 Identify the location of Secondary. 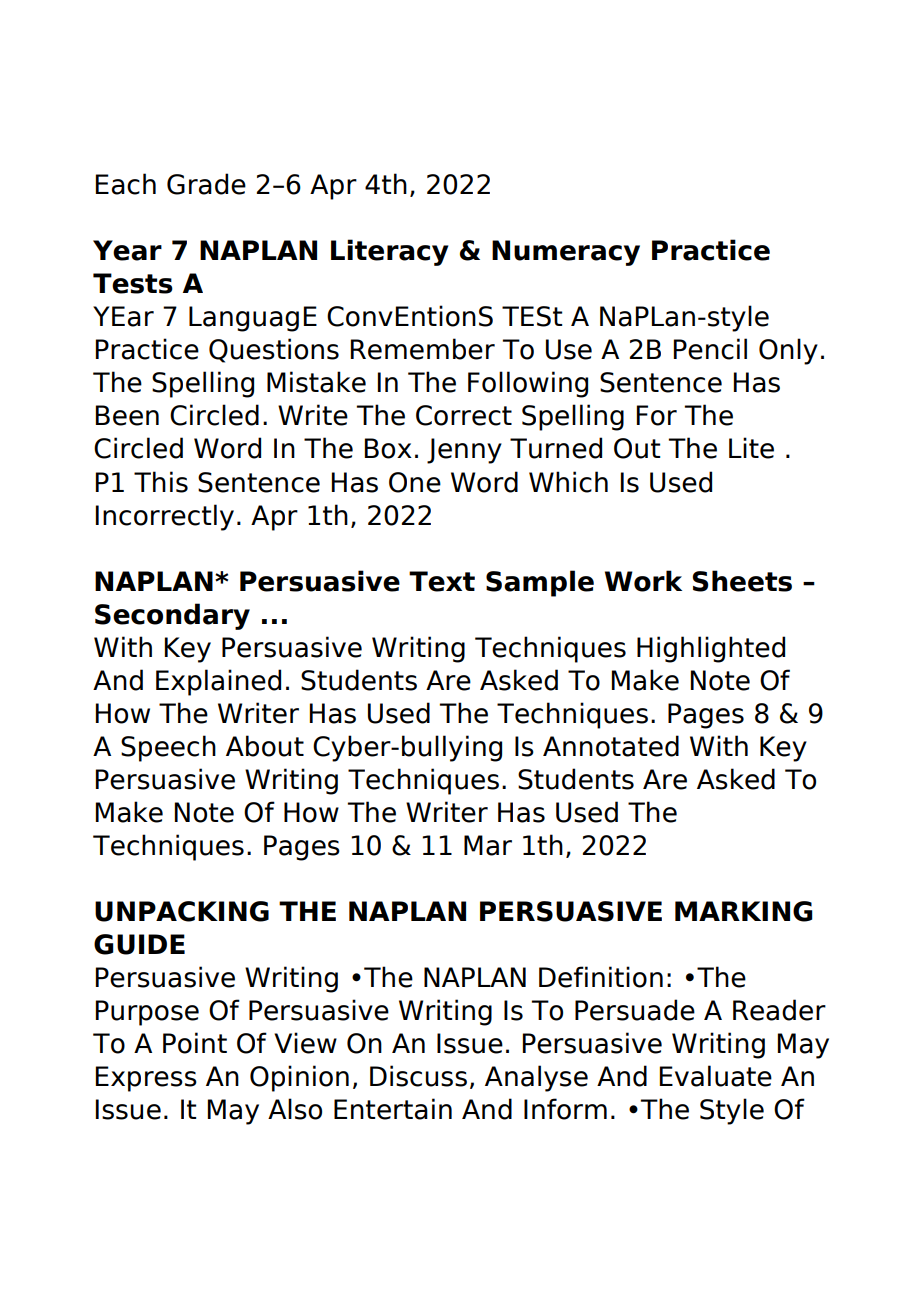
(172, 616).
